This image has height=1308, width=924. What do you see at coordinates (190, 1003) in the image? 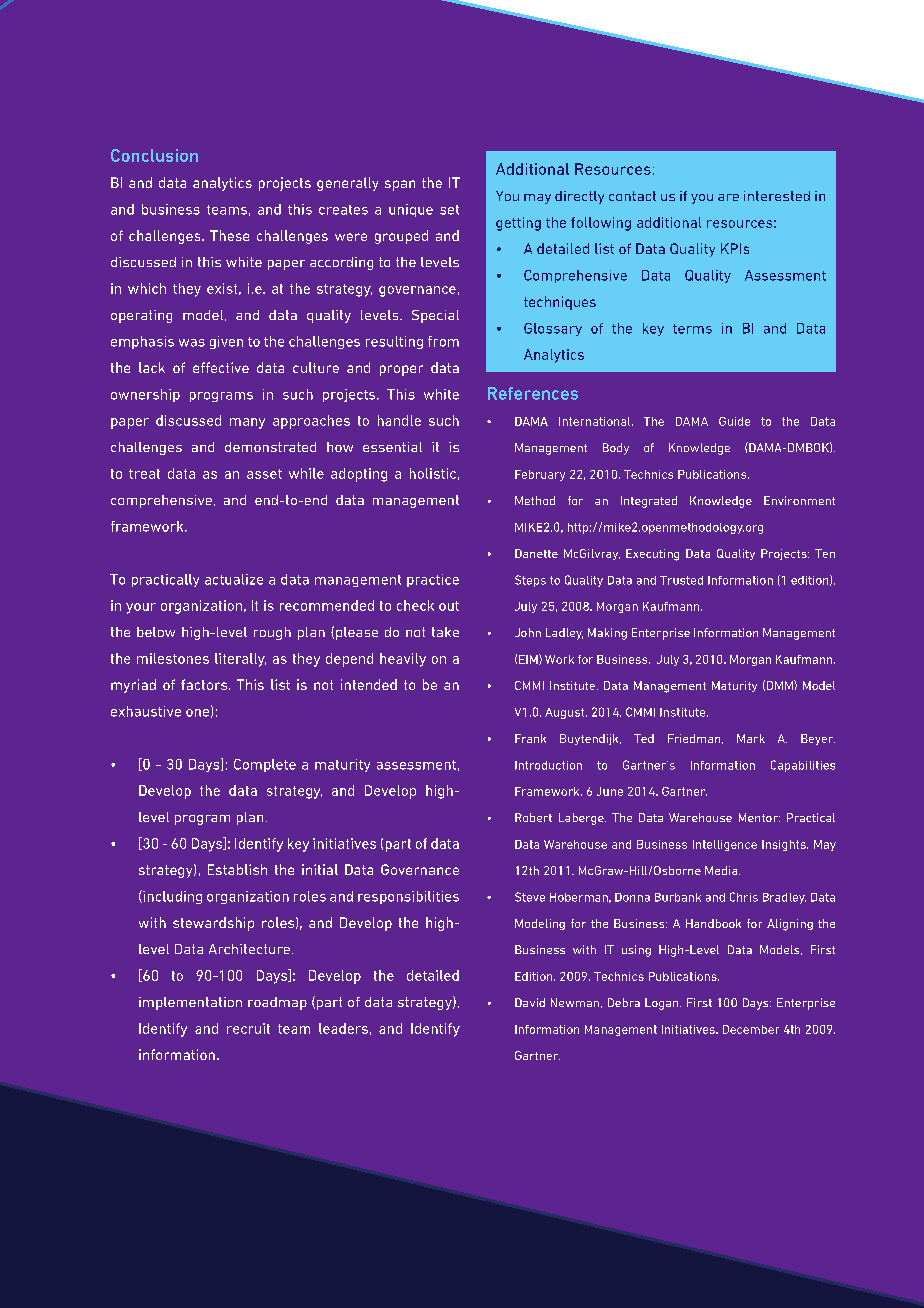
I see `implementation` at bounding box center [190, 1003].
